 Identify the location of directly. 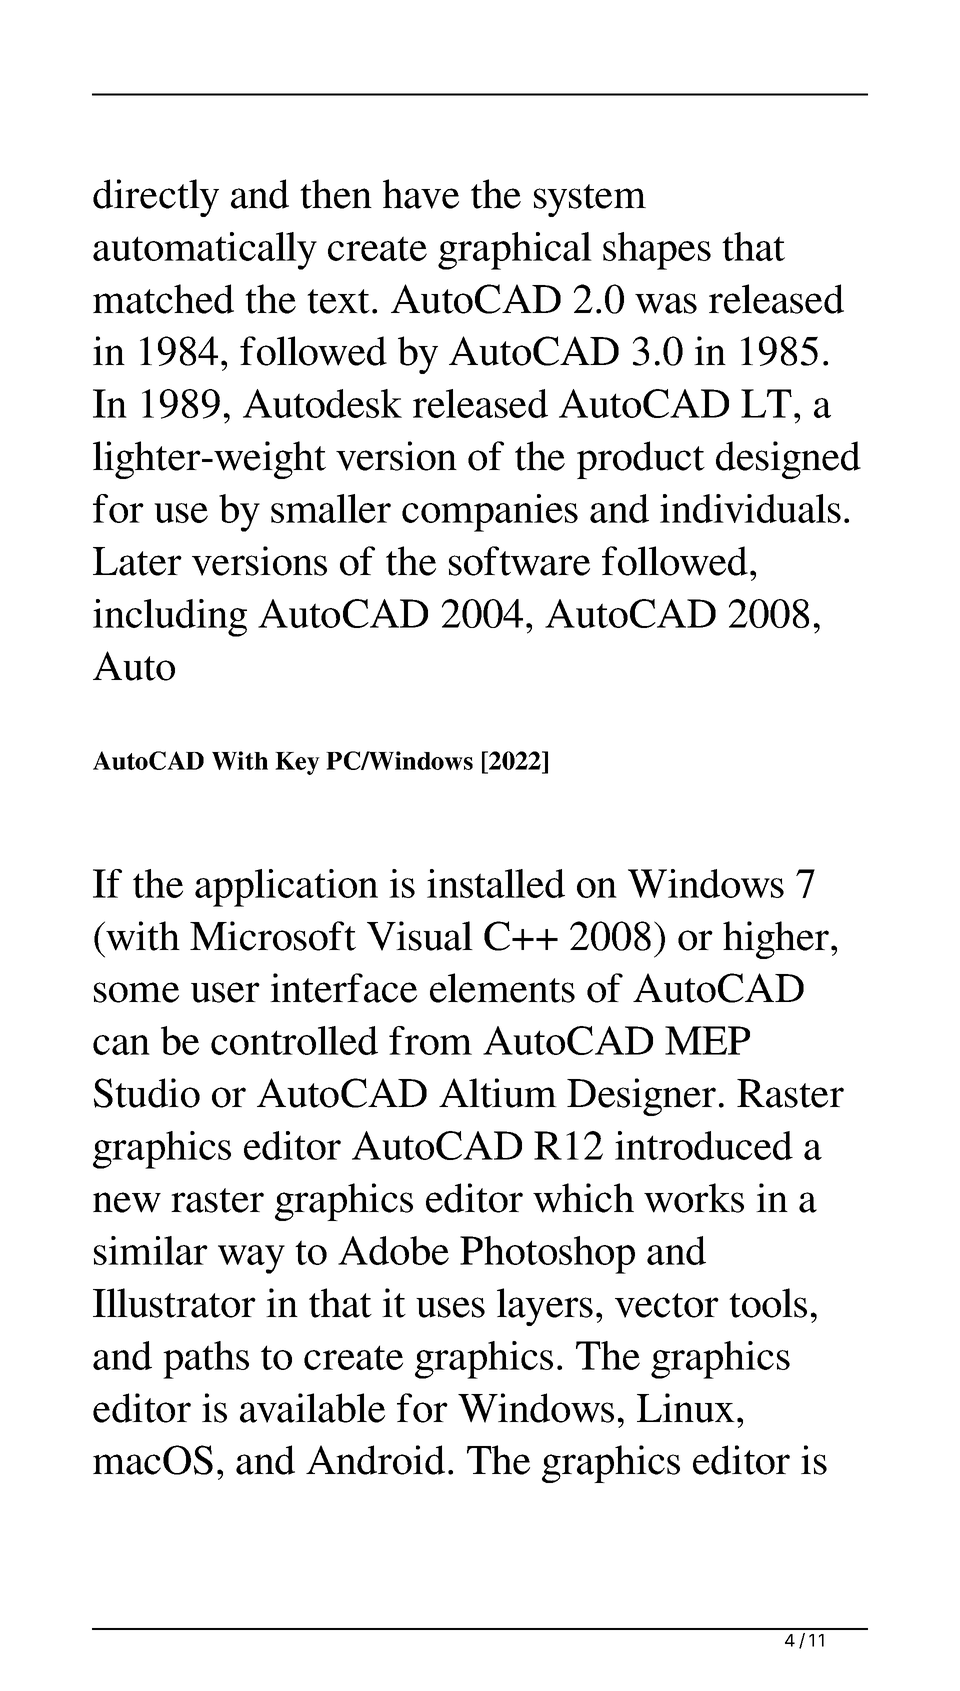
(156, 198).
